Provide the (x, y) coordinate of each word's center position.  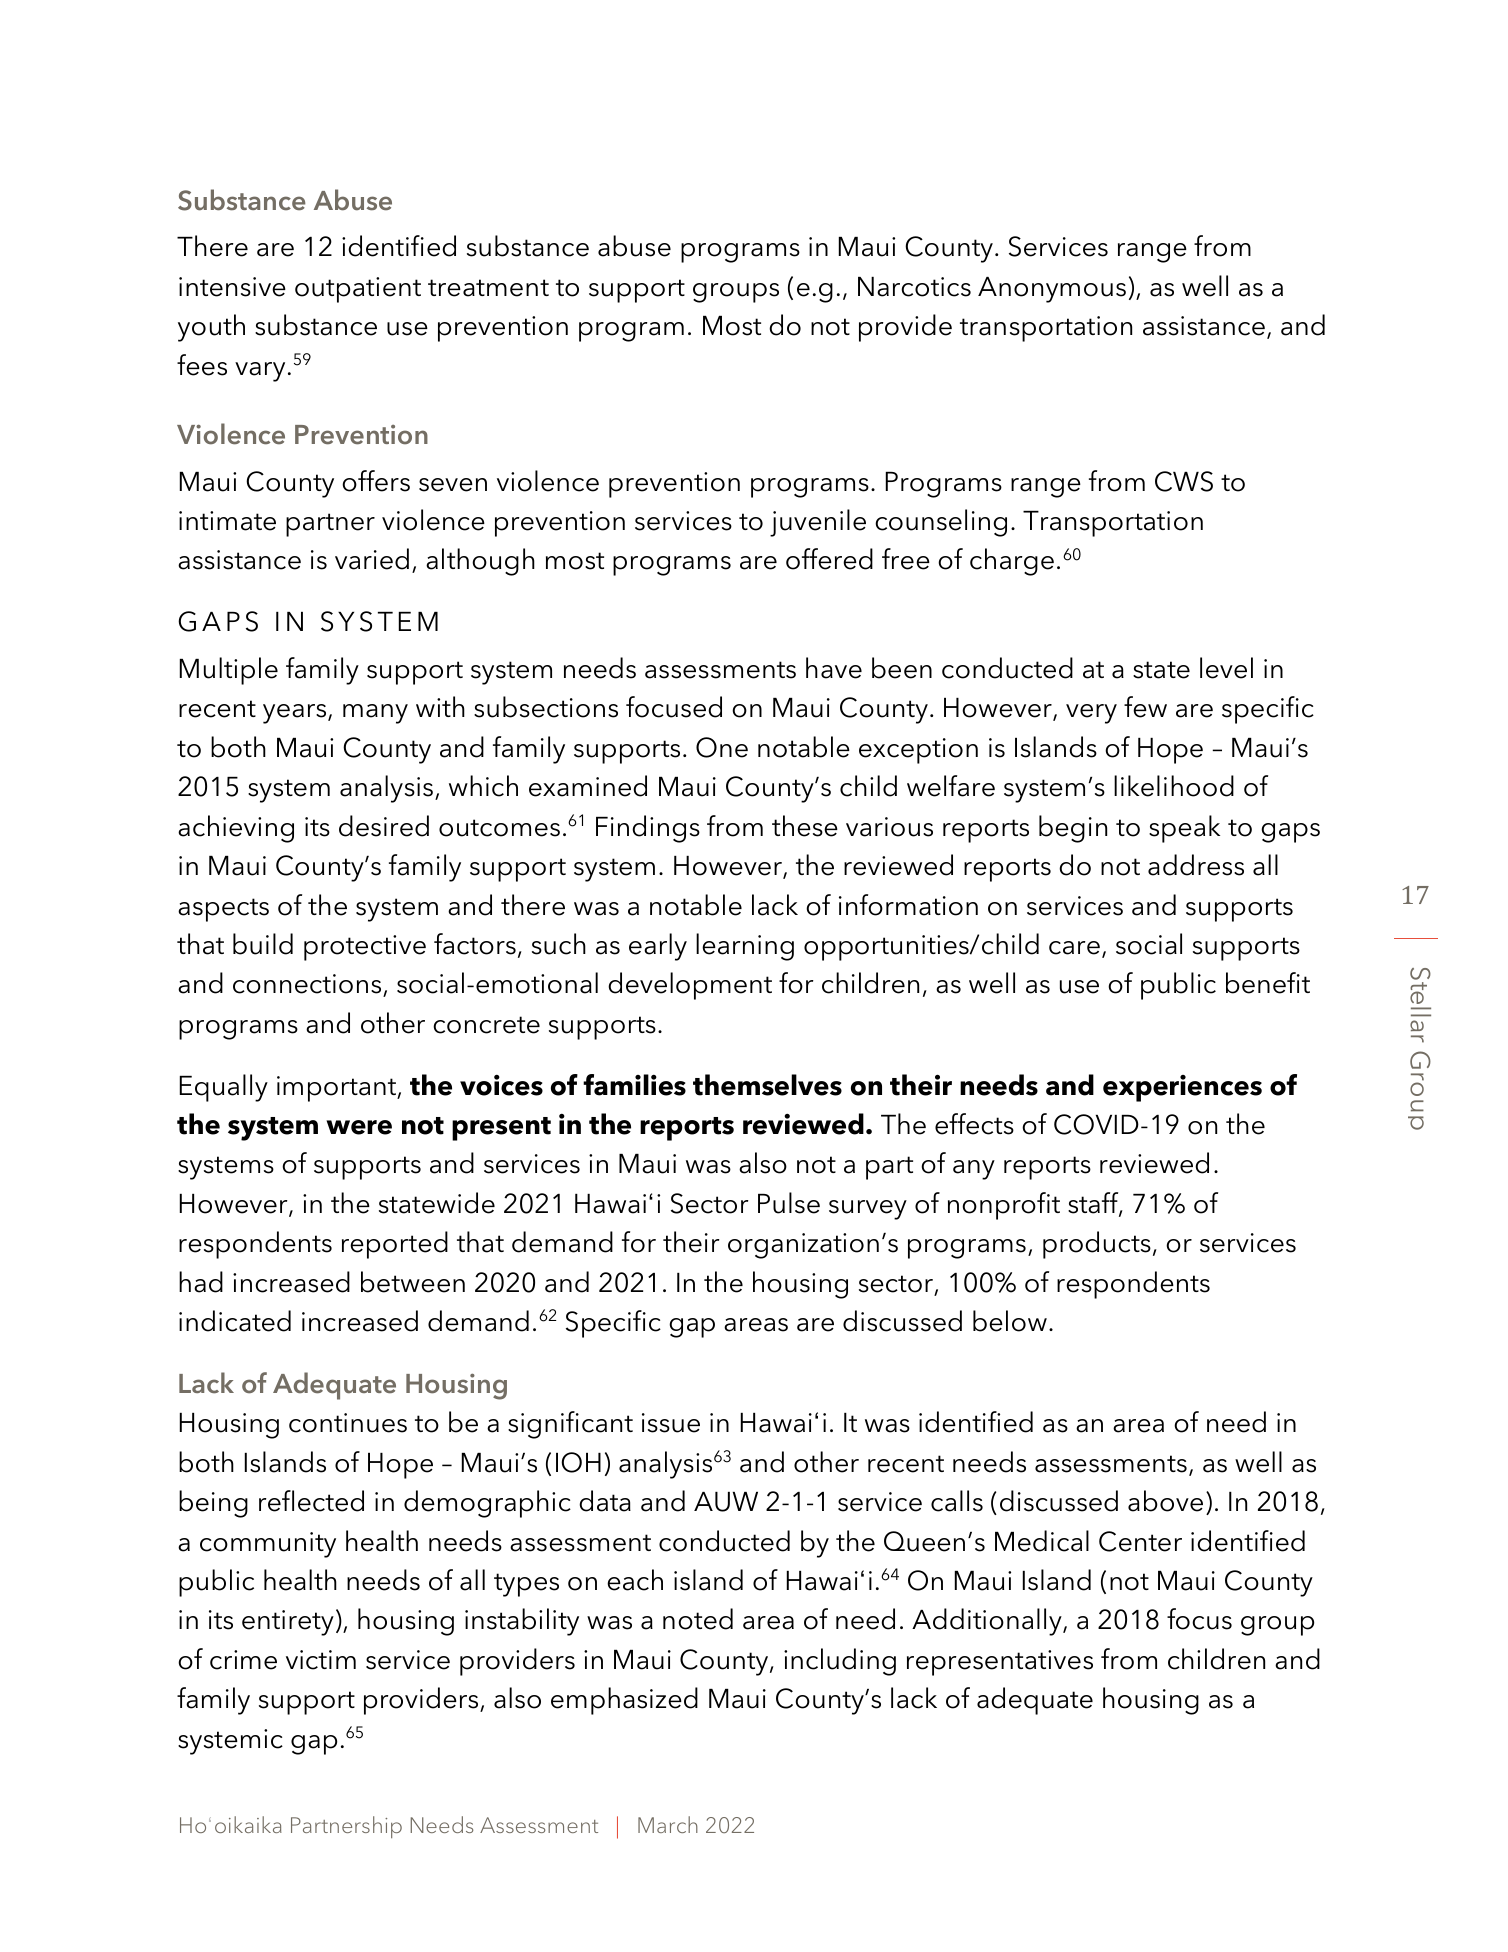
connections (308, 985)
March (668, 1824)
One (722, 747)
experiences (1182, 1088)
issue (671, 1423)
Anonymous (1052, 290)
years (296, 714)
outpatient (358, 290)
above (1165, 1501)
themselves (767, 1085)
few (1145, 707)
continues (348, 1423)
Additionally (988, 1622)
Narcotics (914, 287)
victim (321, 1660)
